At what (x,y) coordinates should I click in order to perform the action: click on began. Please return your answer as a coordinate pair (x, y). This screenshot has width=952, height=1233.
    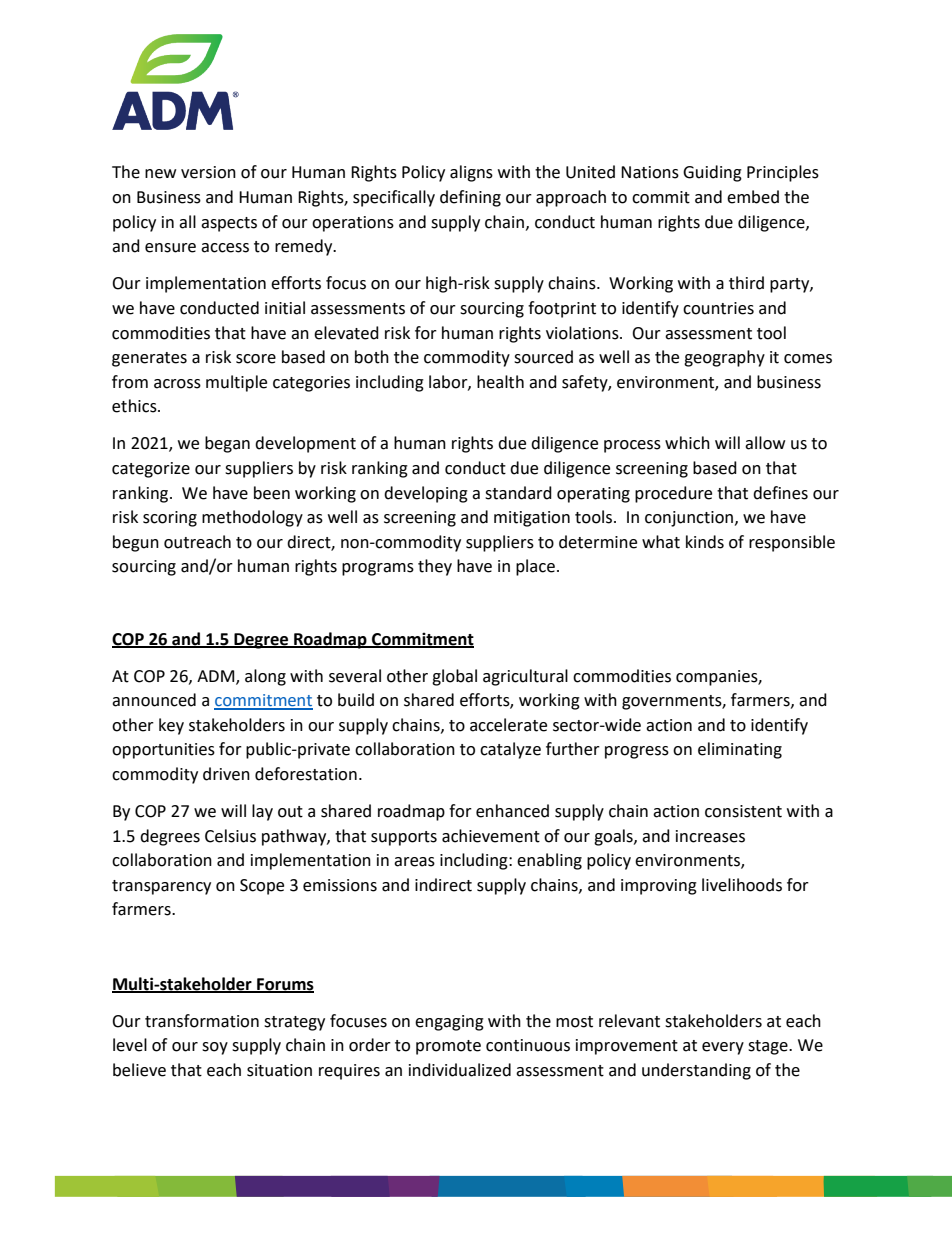
    Looking at the image, I should click on (227, 444).
